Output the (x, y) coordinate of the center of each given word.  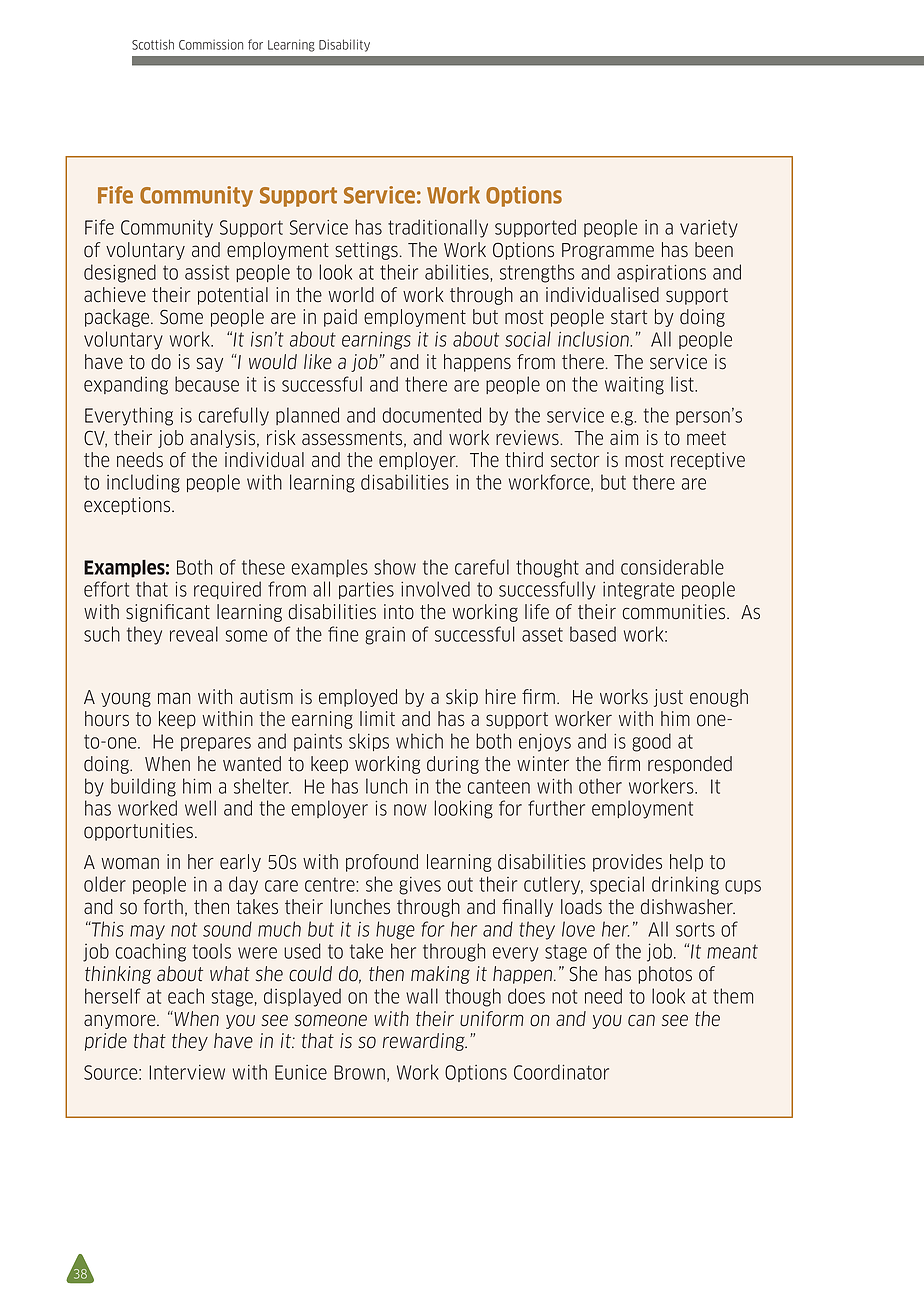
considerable (672, 567)
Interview (187, 1072)
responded (690, 765)
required (227, 590)
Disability (344, 45)
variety (709, 229)
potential (233, 296)
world (351, 295)
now (410, 810)
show (395, 567)
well (200, 808)
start (629, 317)
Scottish (153, 44)
